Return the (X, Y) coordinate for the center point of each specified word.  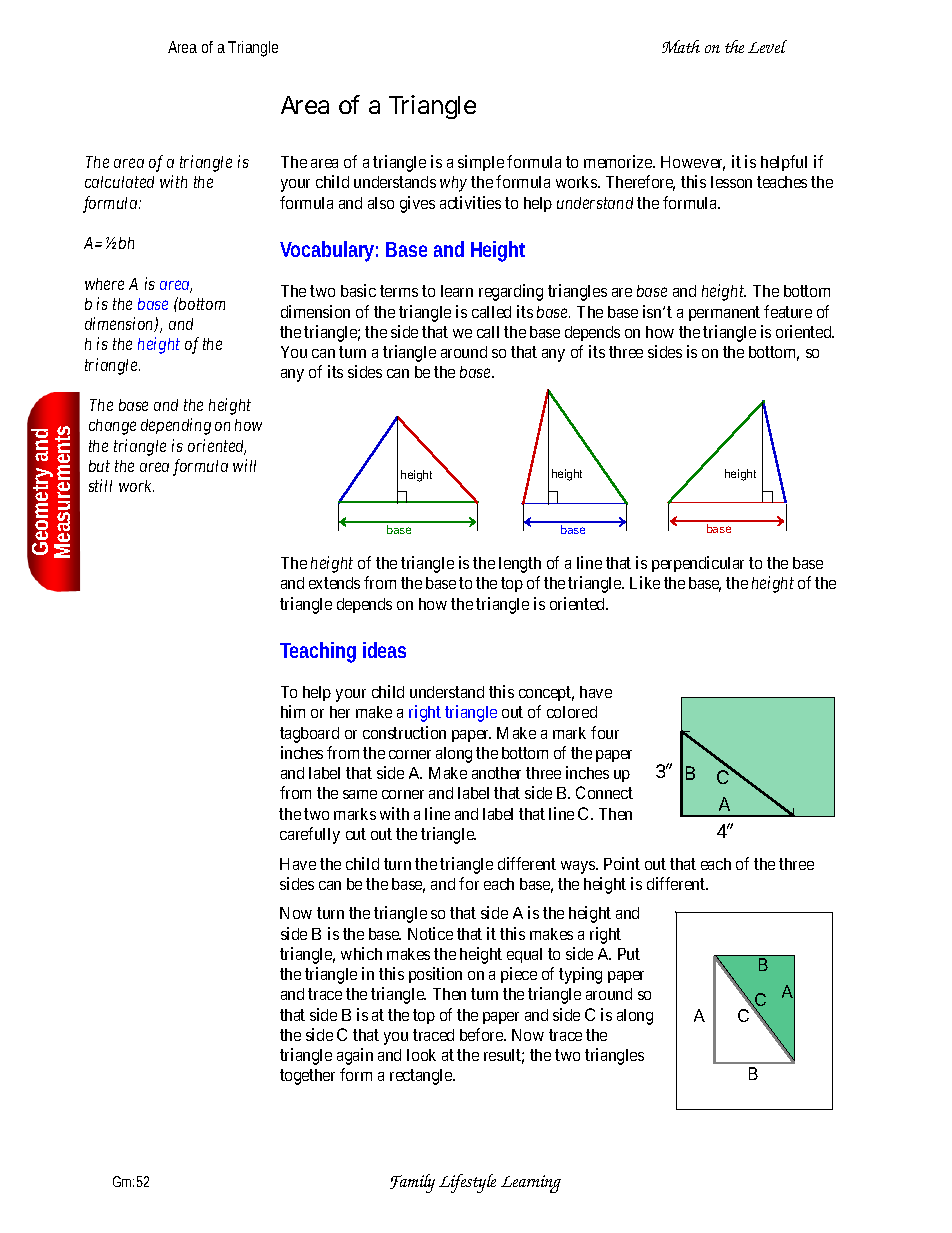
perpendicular (698, 564)
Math (681, 46)
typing (580, 975)
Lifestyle (467, 1183)
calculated (119, 182)
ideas (384, 650)
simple (481, 163)
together (307, 1077)
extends (334, 583)
